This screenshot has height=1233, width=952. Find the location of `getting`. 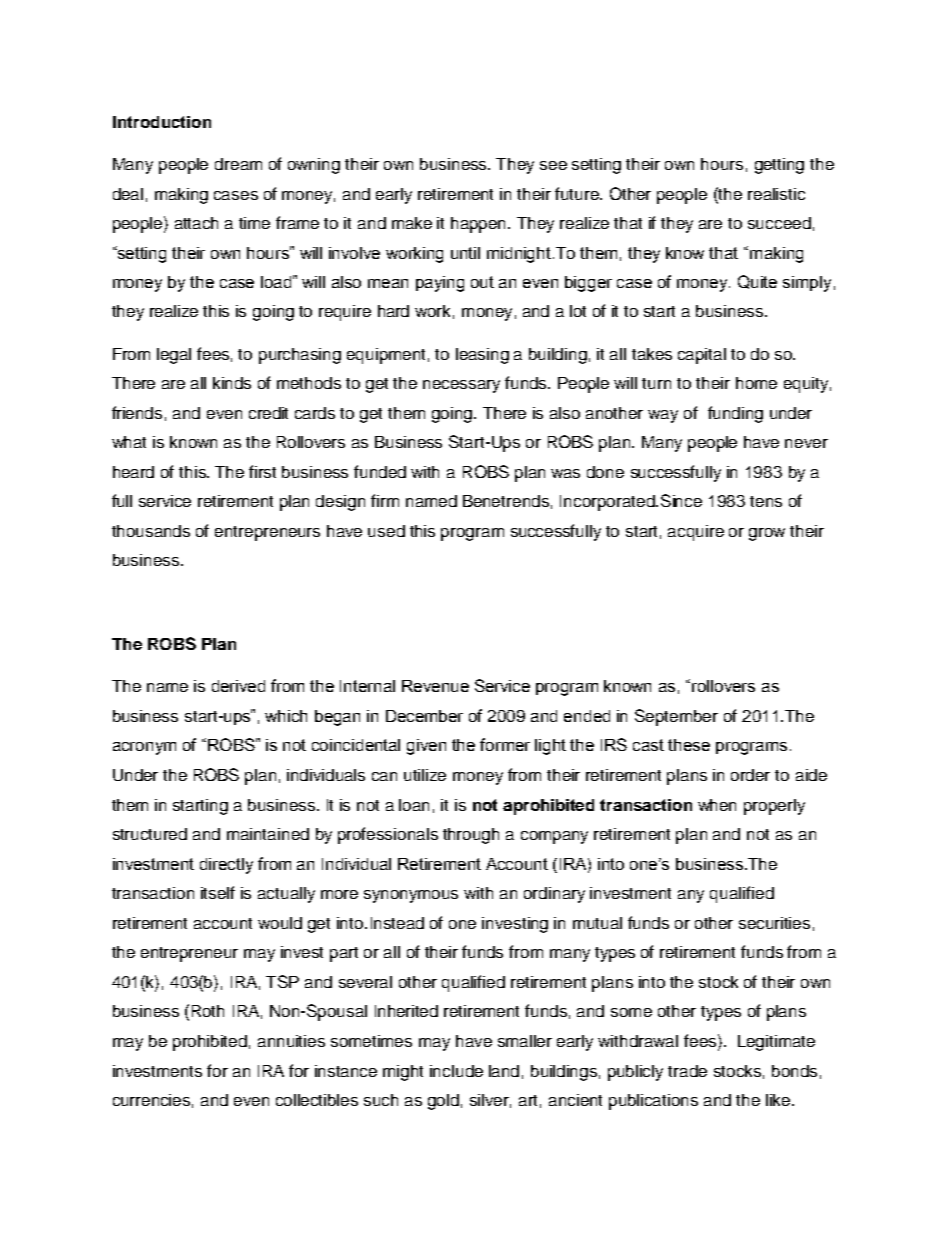

getting is located at coordinates (779, 166).
